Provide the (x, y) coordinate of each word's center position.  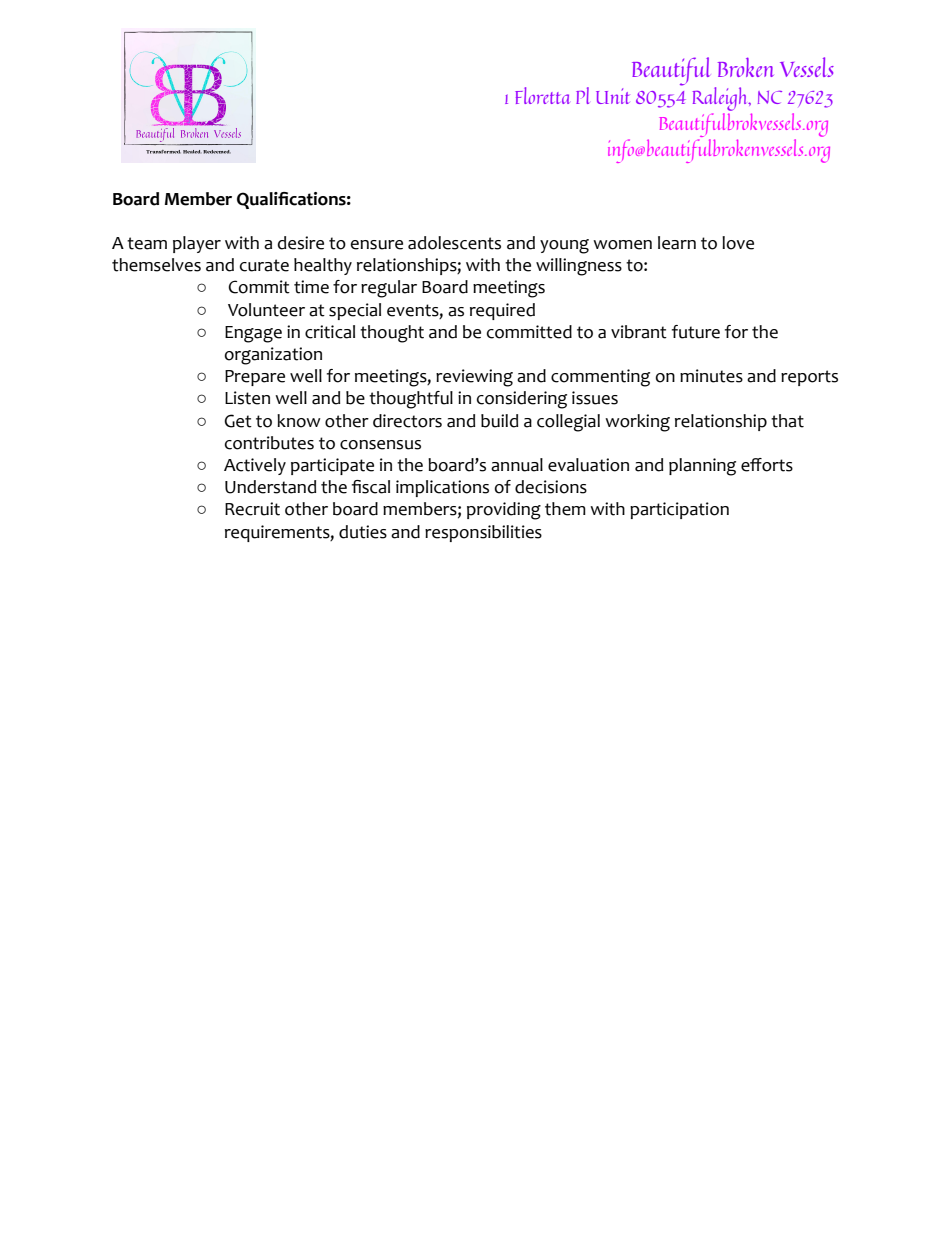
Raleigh (721, 100)
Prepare (255, 378)
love (738, 243)
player (197, 244)
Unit (613, 96)
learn (677, 243)
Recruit (252, 509)
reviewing (474, 378)
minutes (711, 376)
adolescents (454, 243)
